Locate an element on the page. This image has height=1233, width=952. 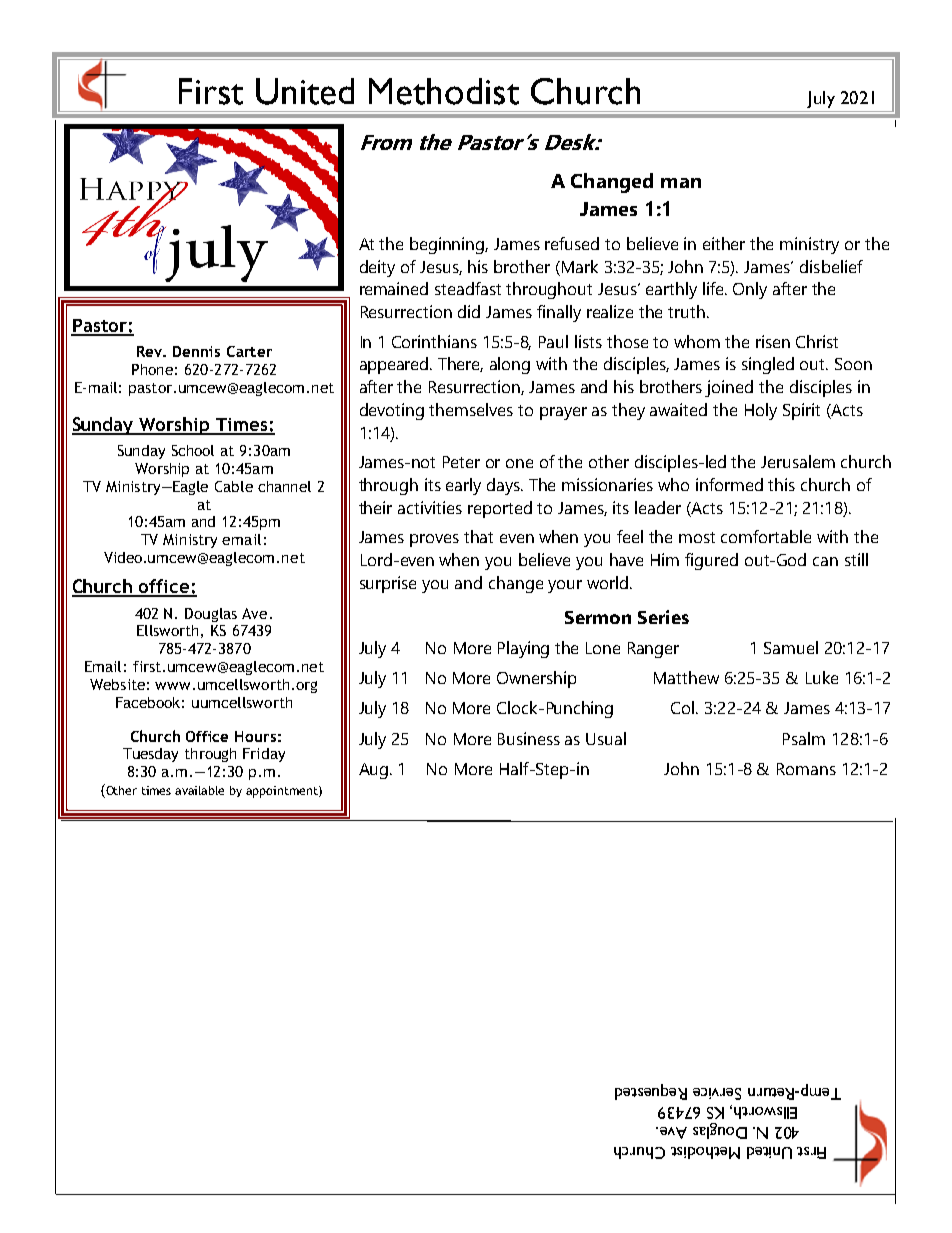
deity is located at coordinates (377, 268).
